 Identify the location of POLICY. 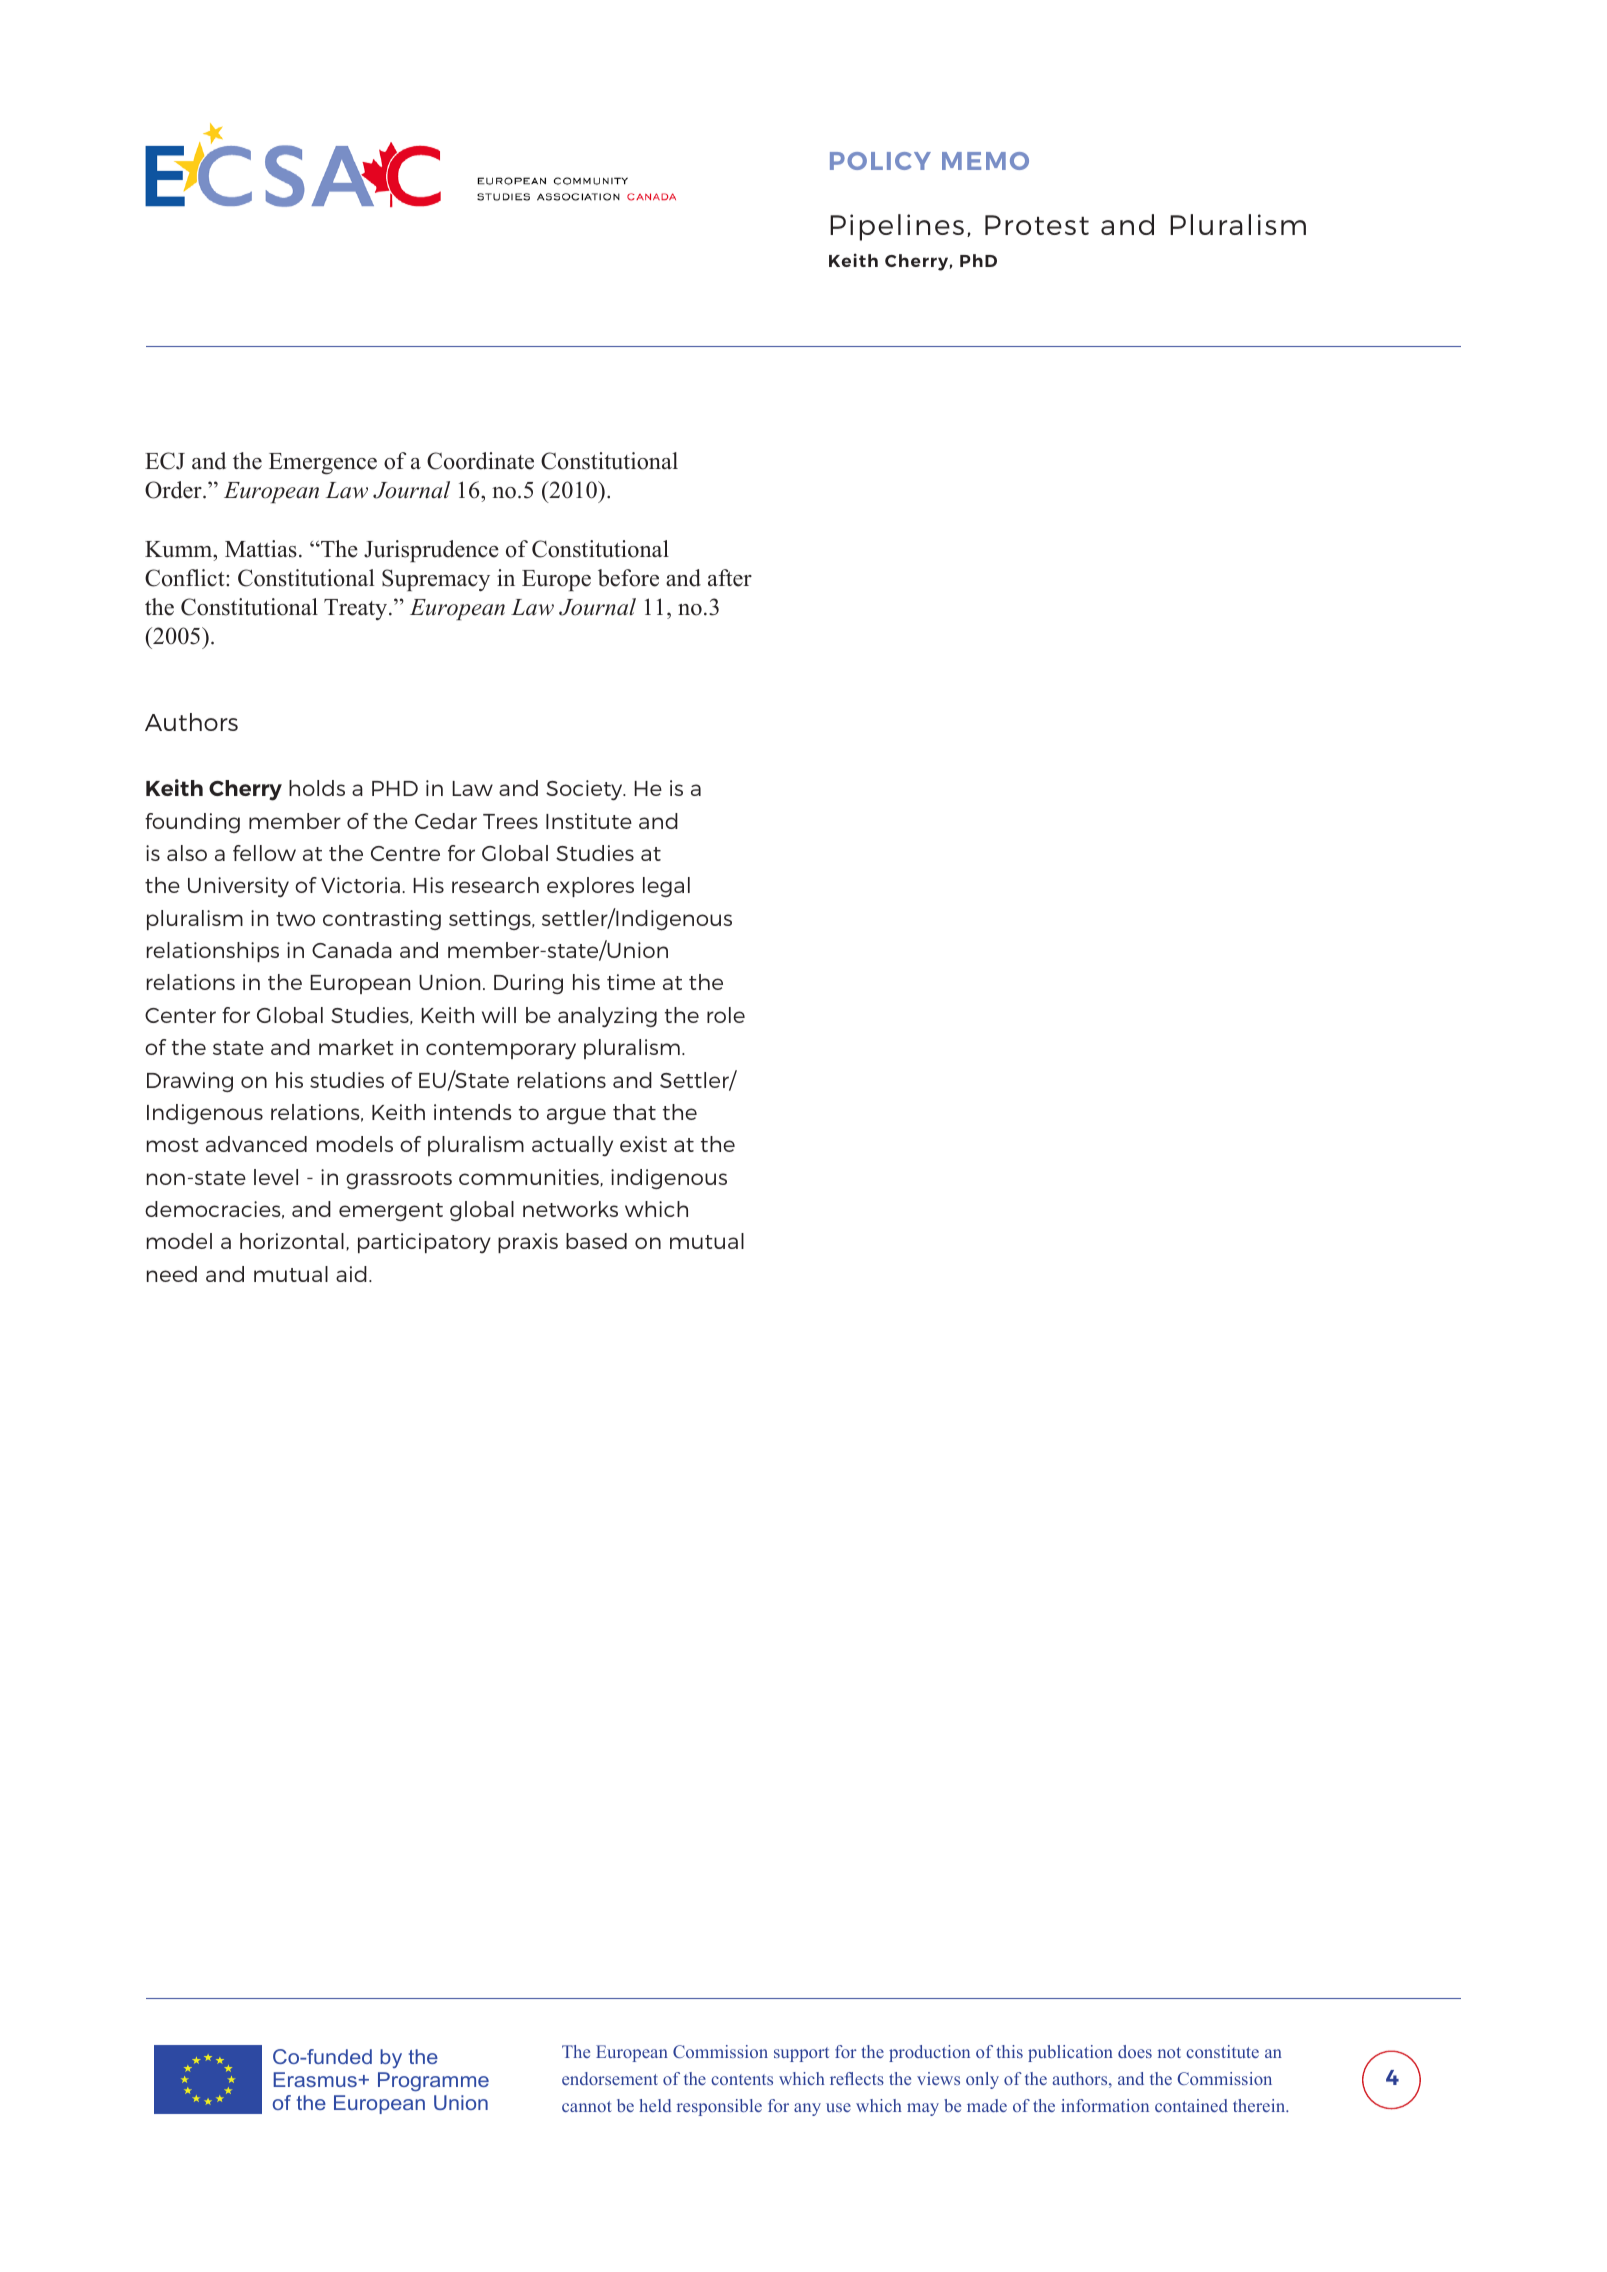
(880, 161).
